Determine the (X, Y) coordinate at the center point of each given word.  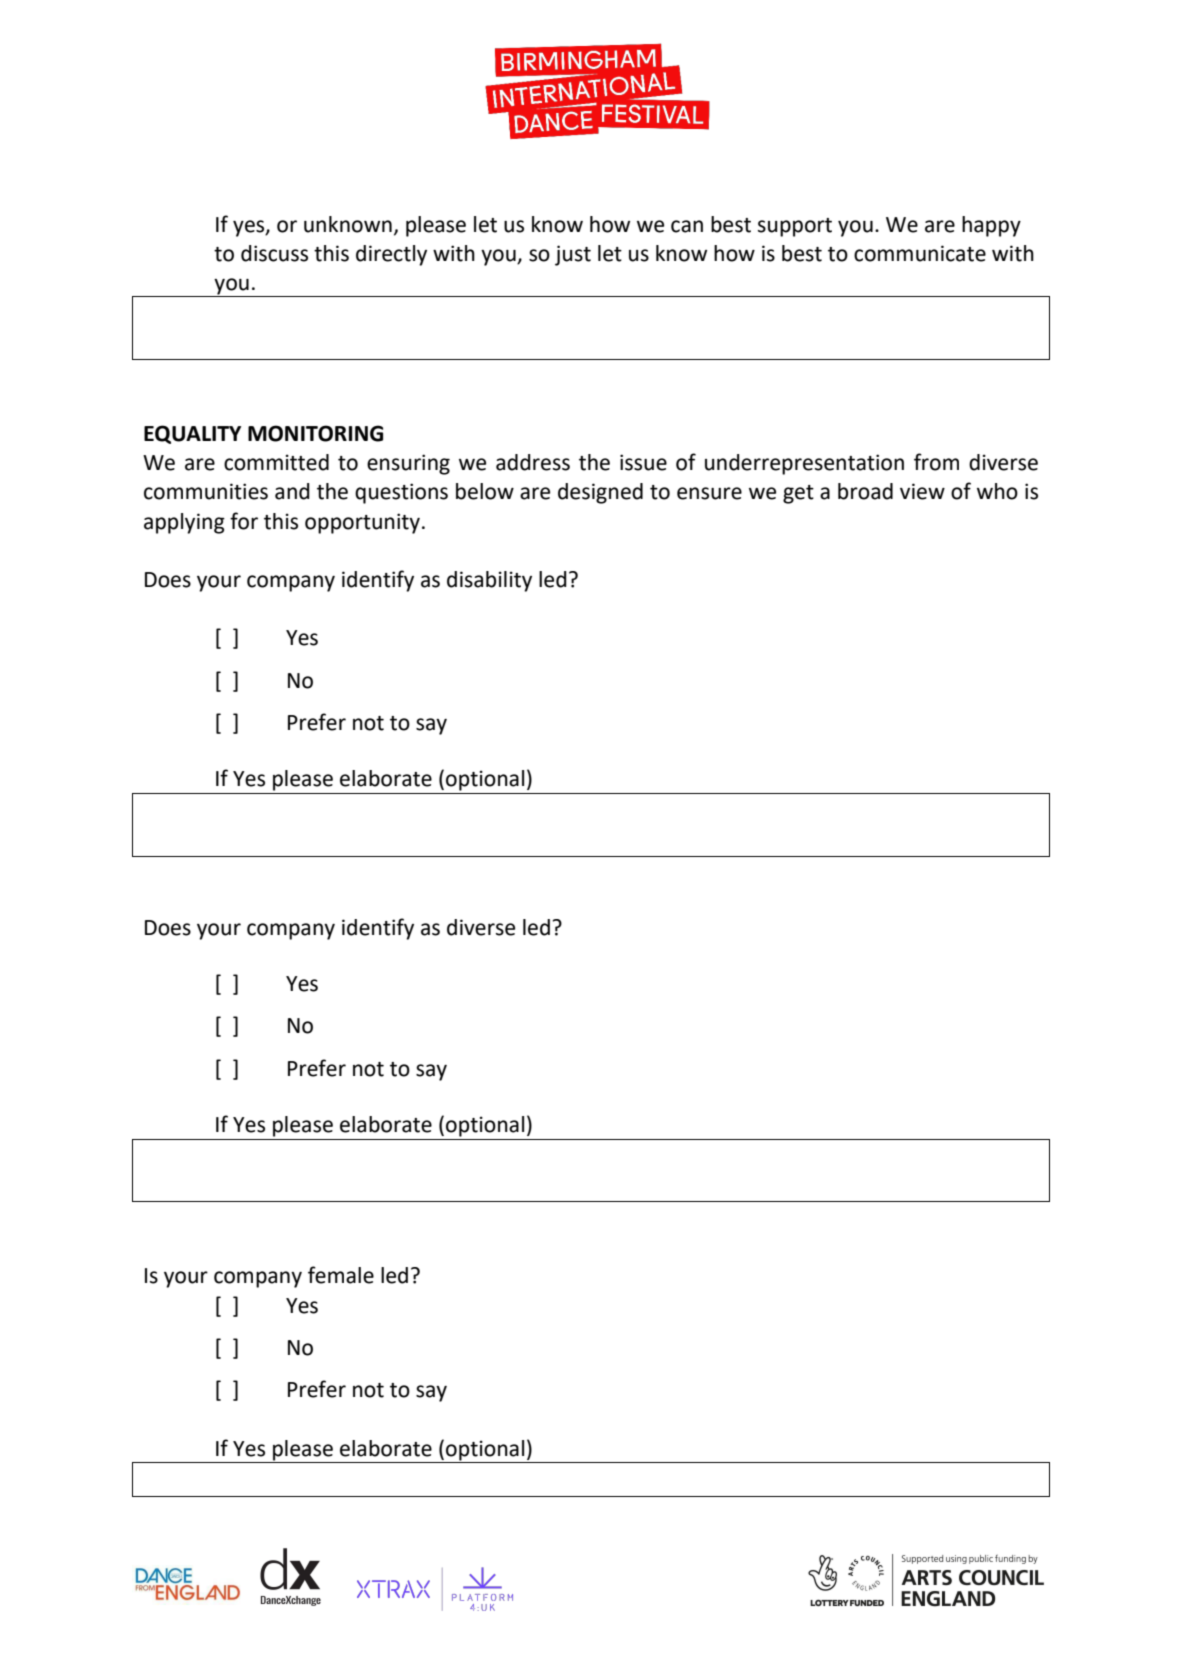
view (922, 491)
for (244, 521)
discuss (274, 253)
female (341, 1275)
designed (600, 493)
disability (489, 581)
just (573, 255)
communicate (920, 253)
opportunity (362, 523)
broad (865, 491)
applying (184, 523)
